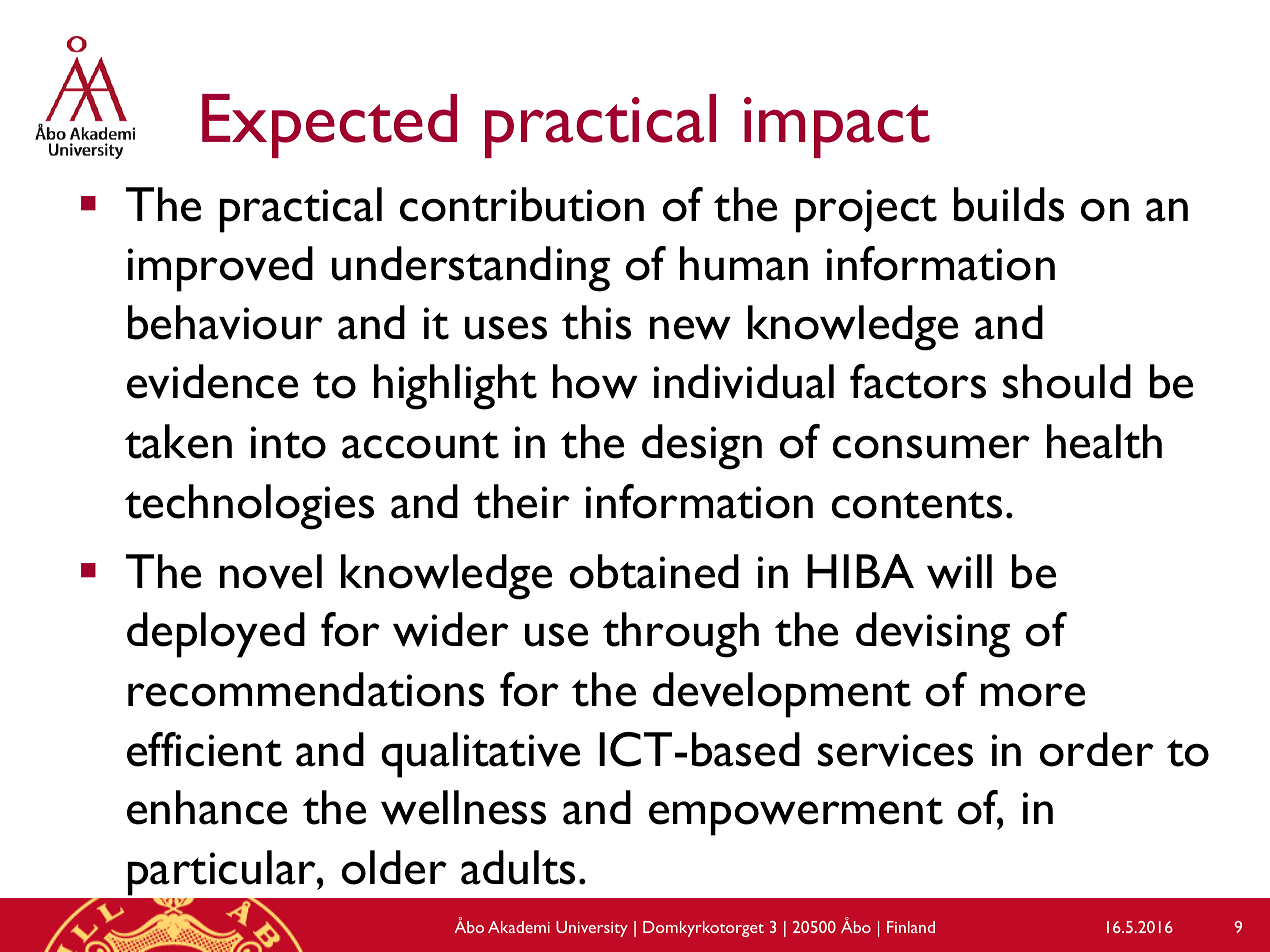  I want to click on behaviour, so click(225, 322).
